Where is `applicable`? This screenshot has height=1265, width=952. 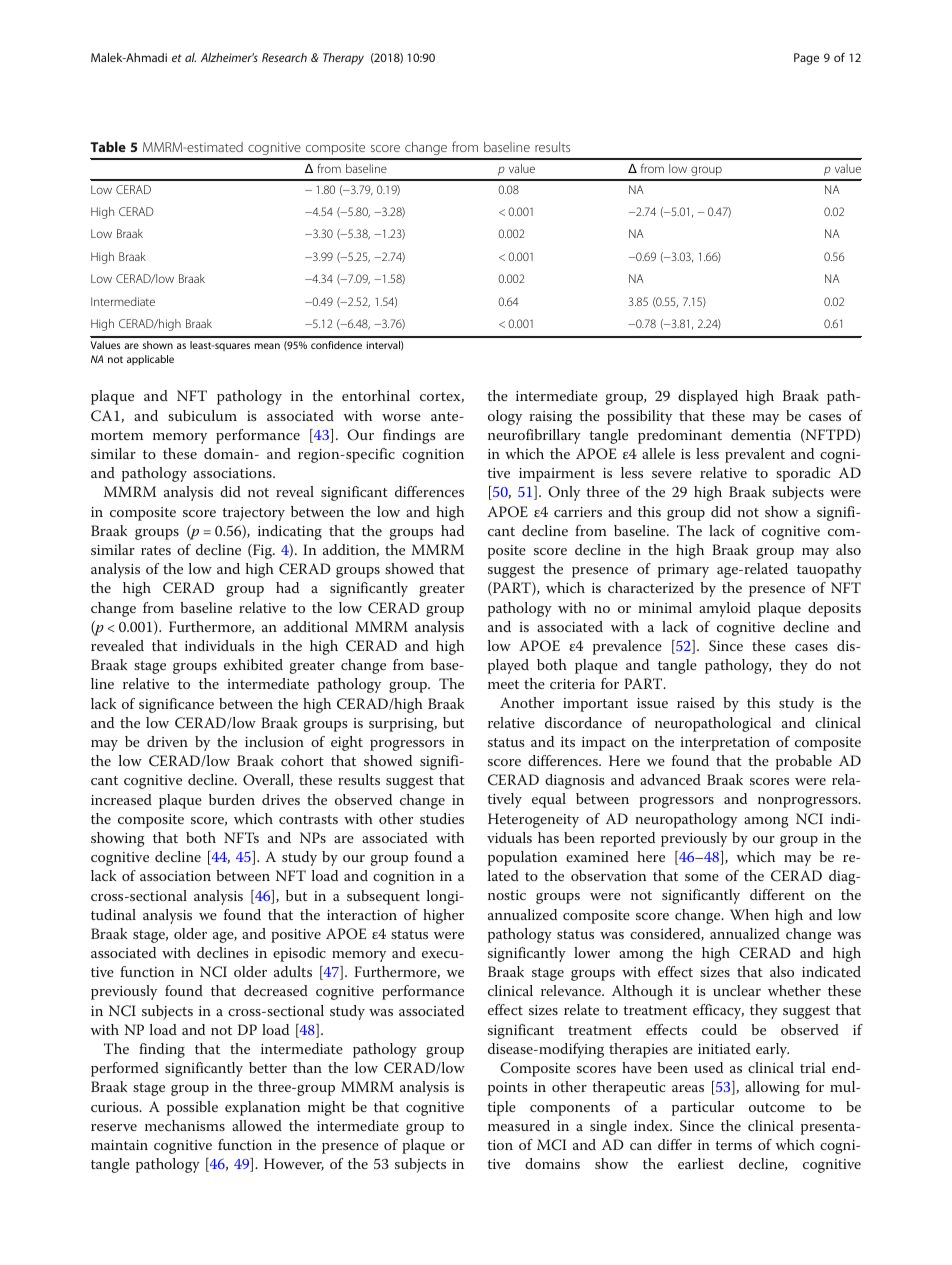 applicable is located at coordinates (150, 360).
